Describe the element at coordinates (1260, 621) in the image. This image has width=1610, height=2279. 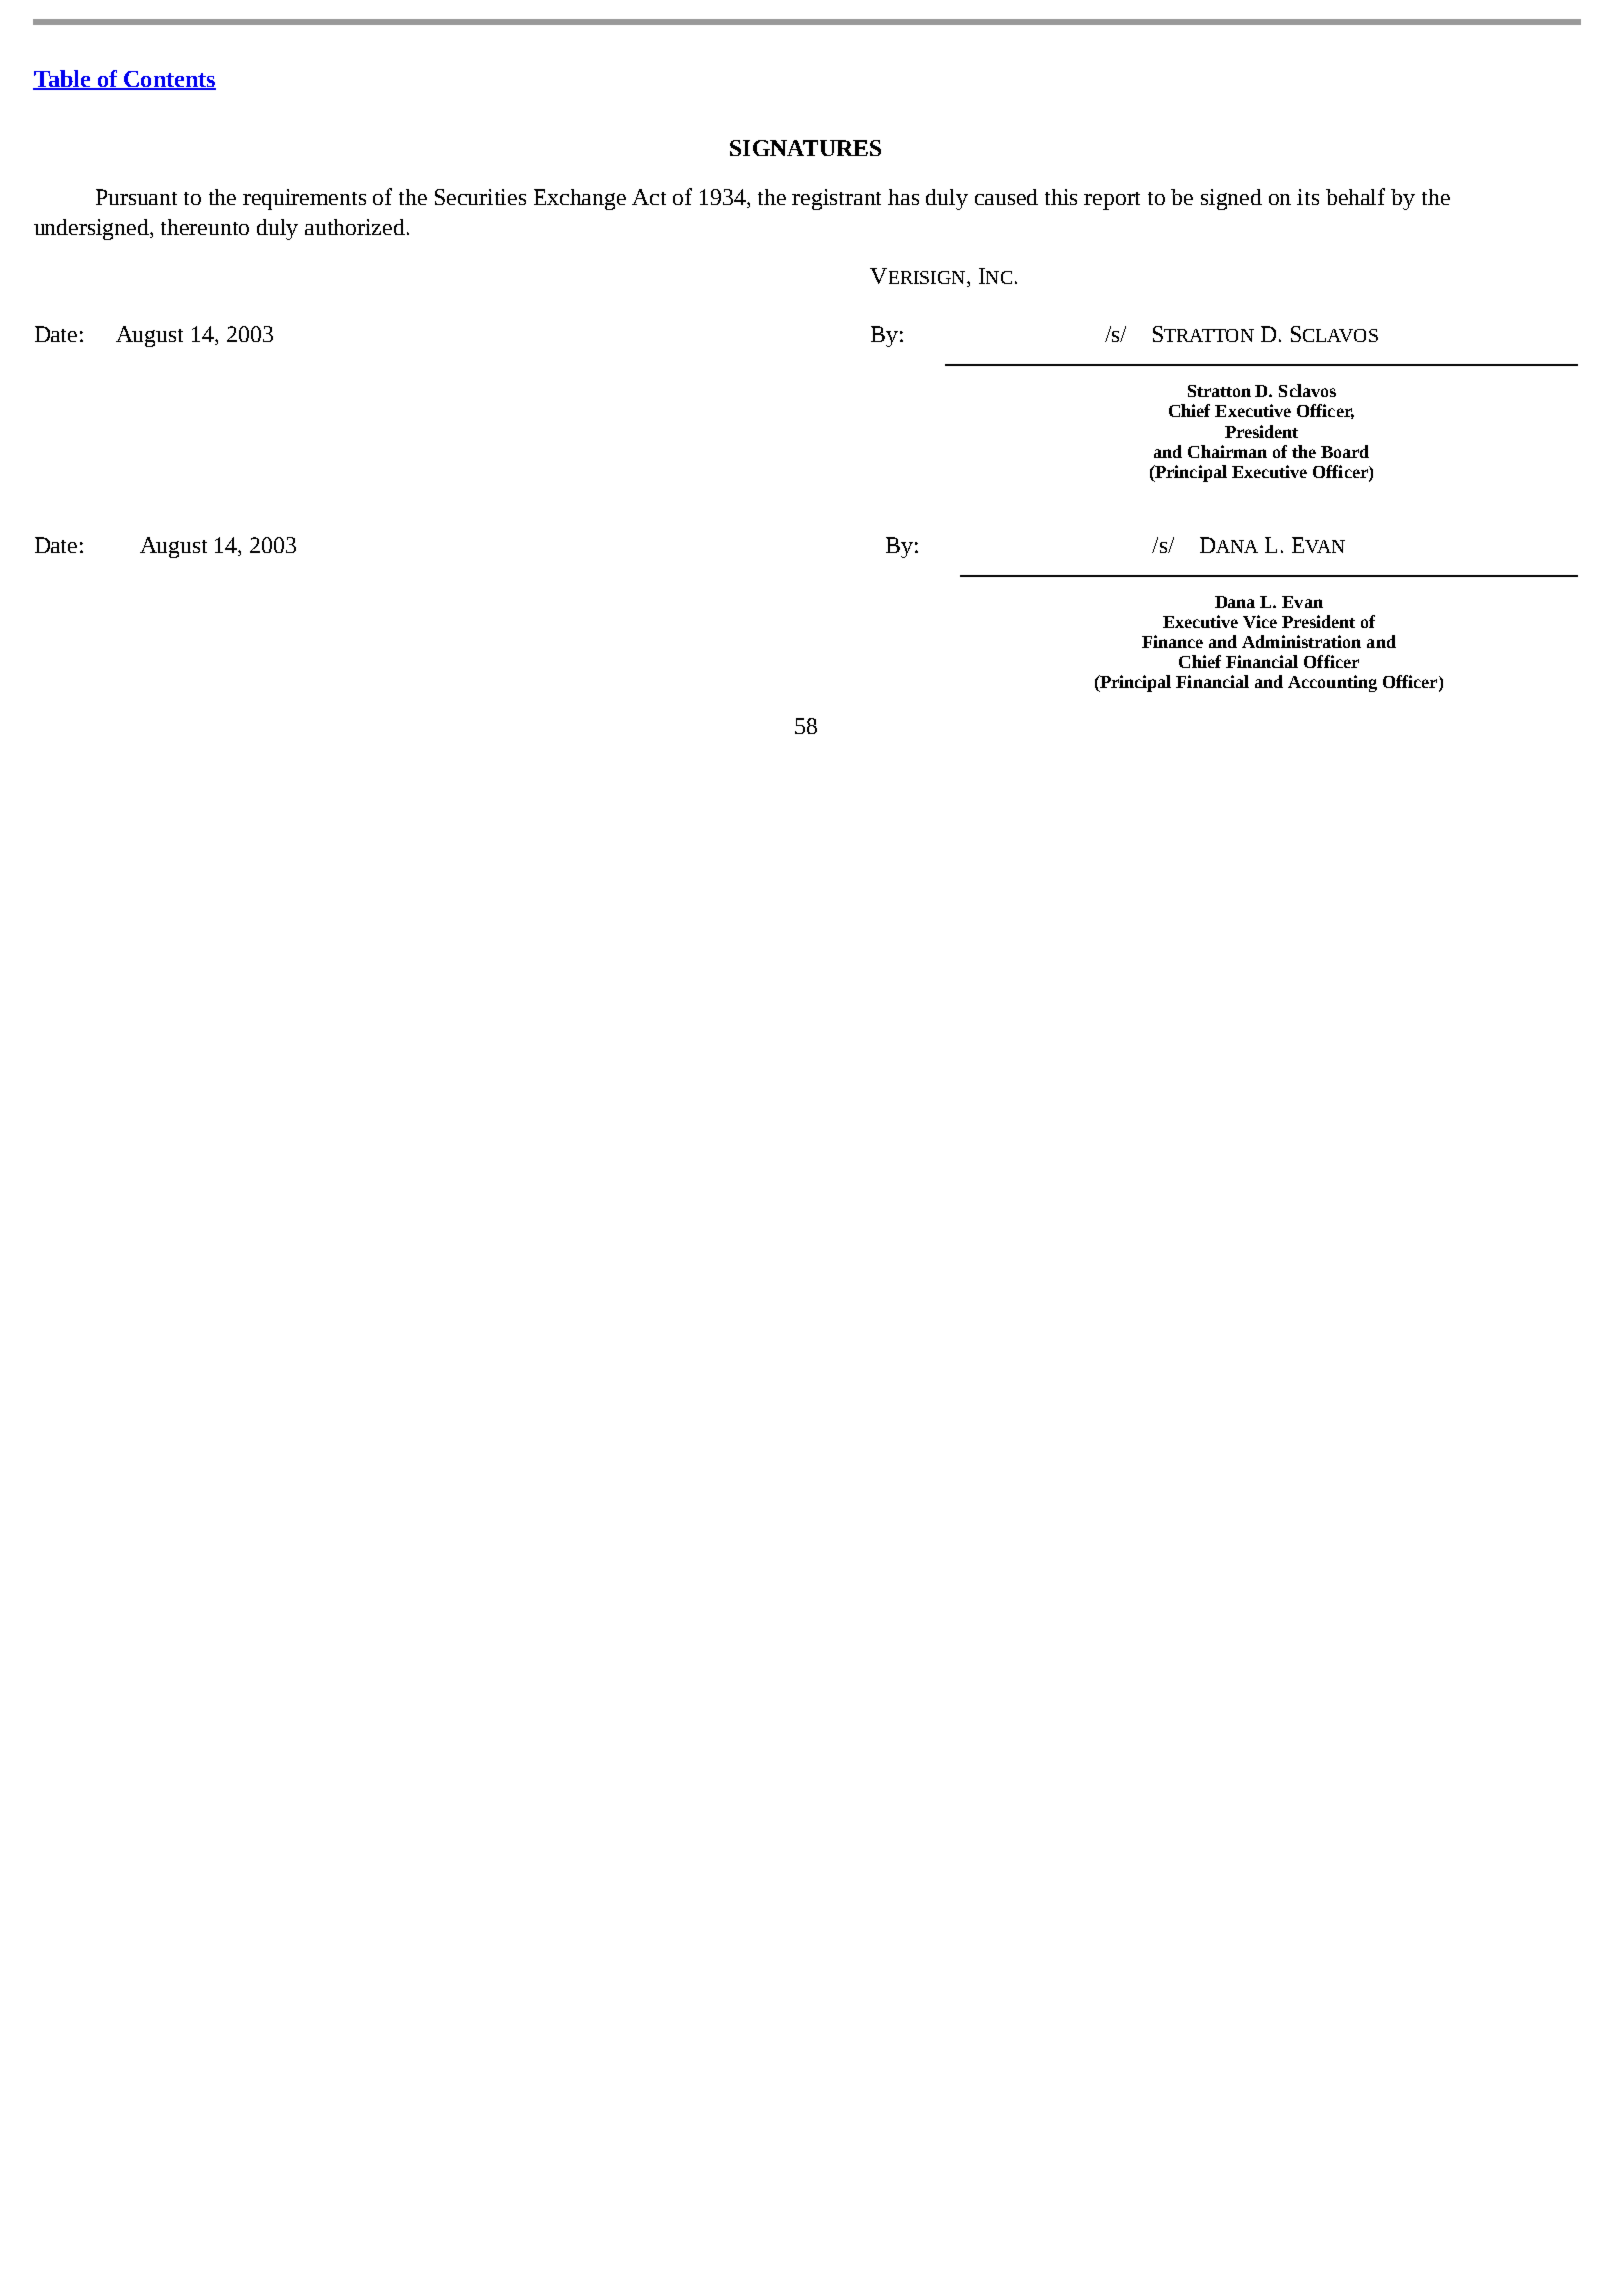
I see `Vice` at that location.
